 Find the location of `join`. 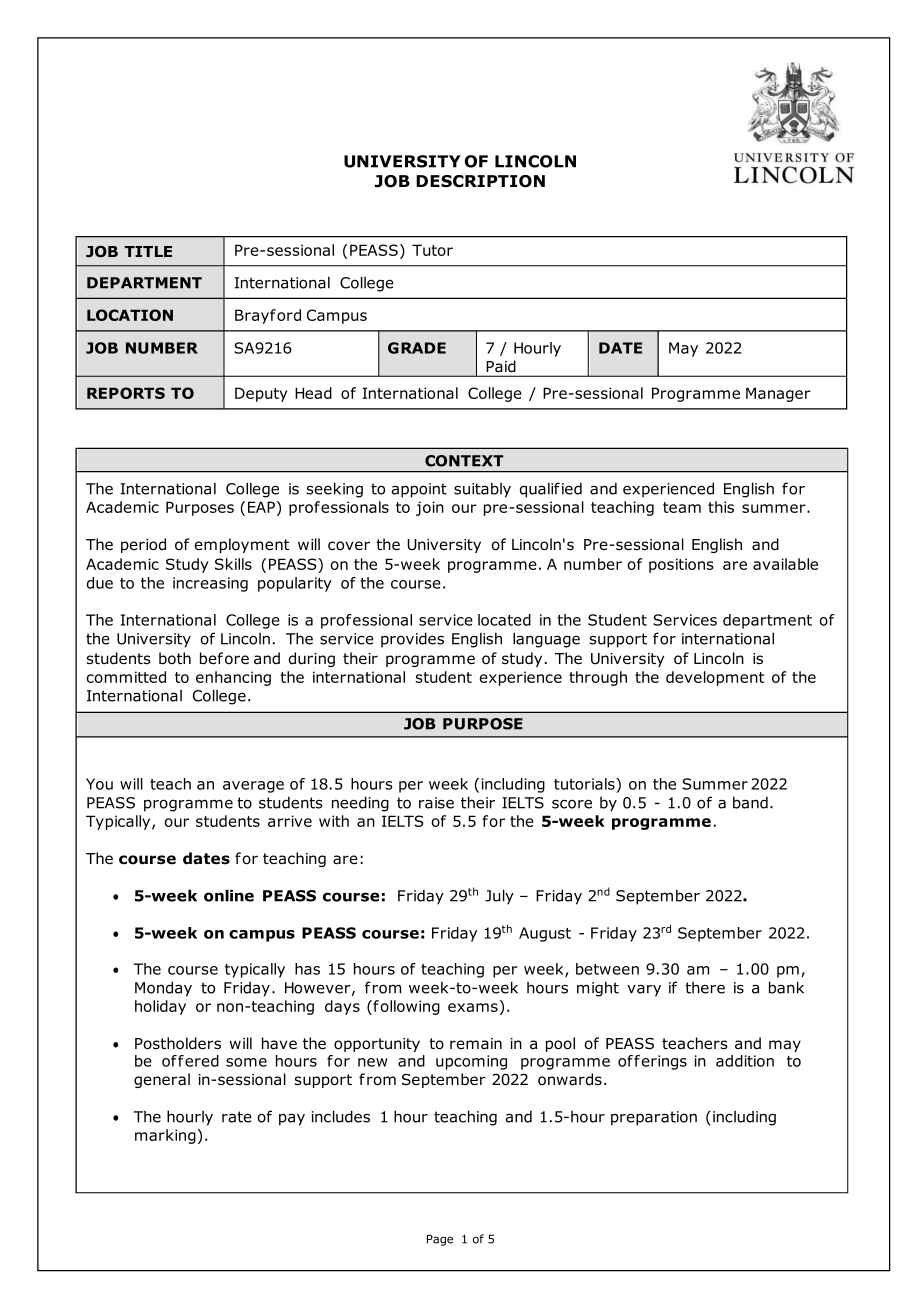

join is located at coordinates (430, 508).
